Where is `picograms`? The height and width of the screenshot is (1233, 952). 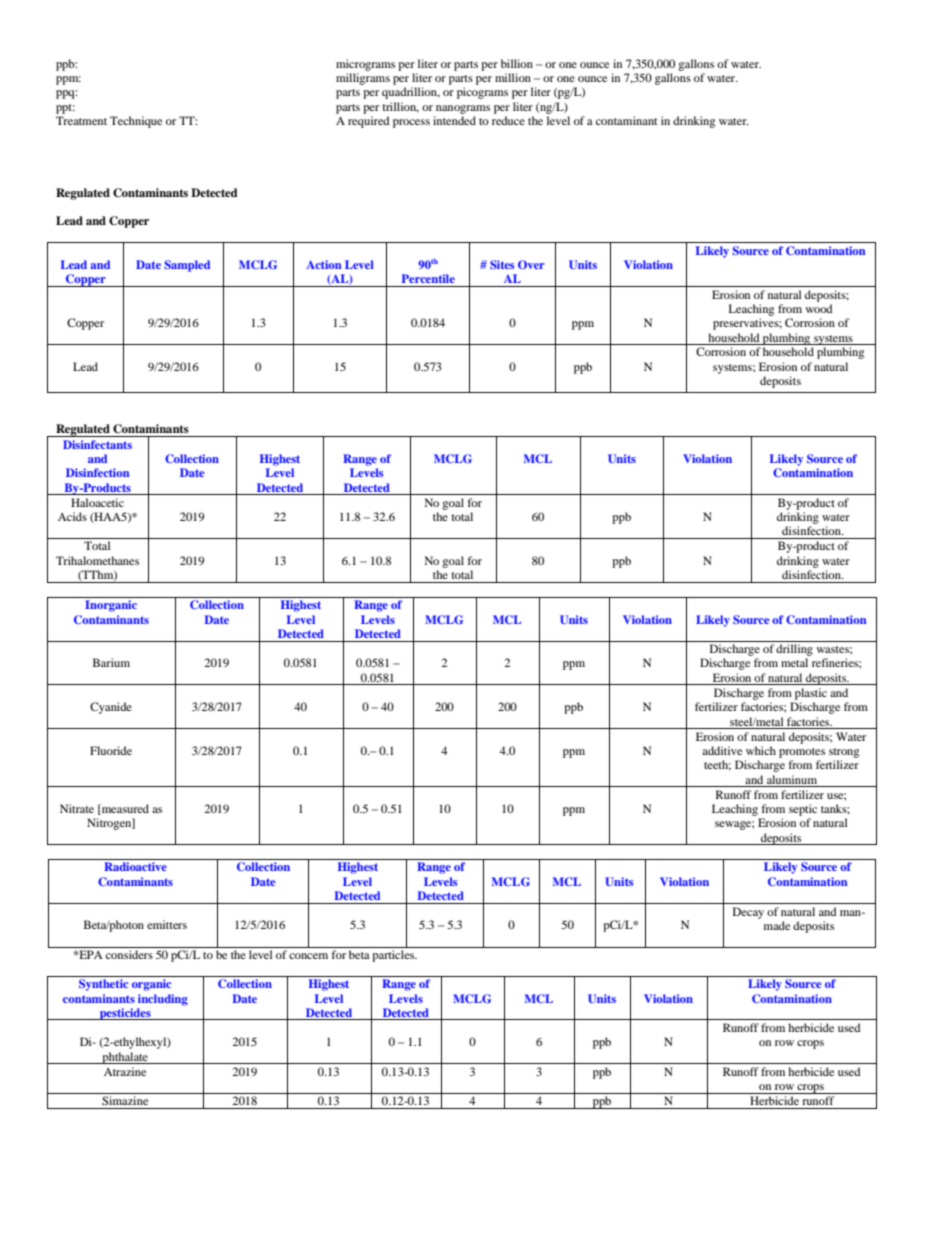 picograms is located at coordinates (482, 93).
